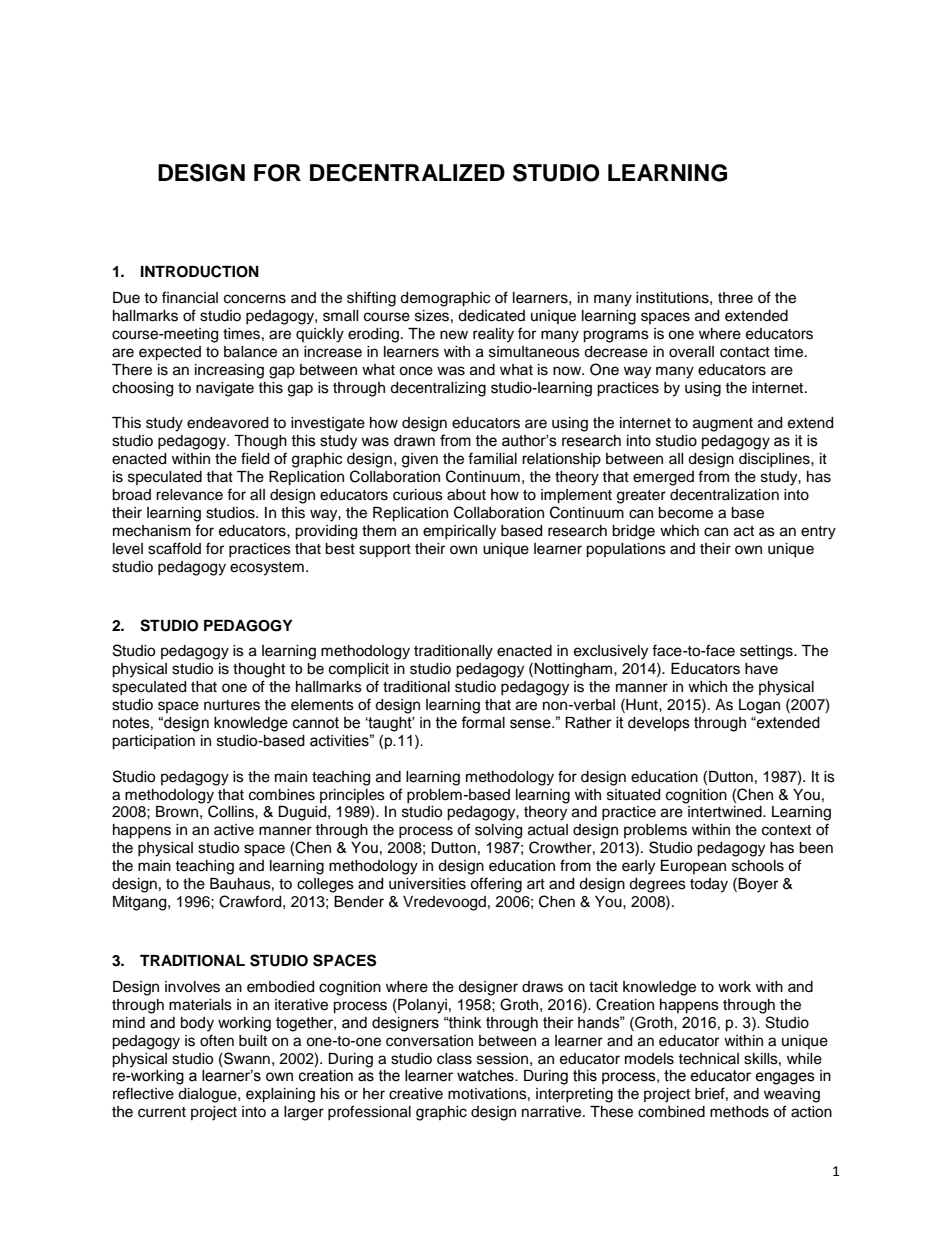 Image resolution: width=952 pixels, height=1233 pixels. I want to click on three, so click(735, 298).
